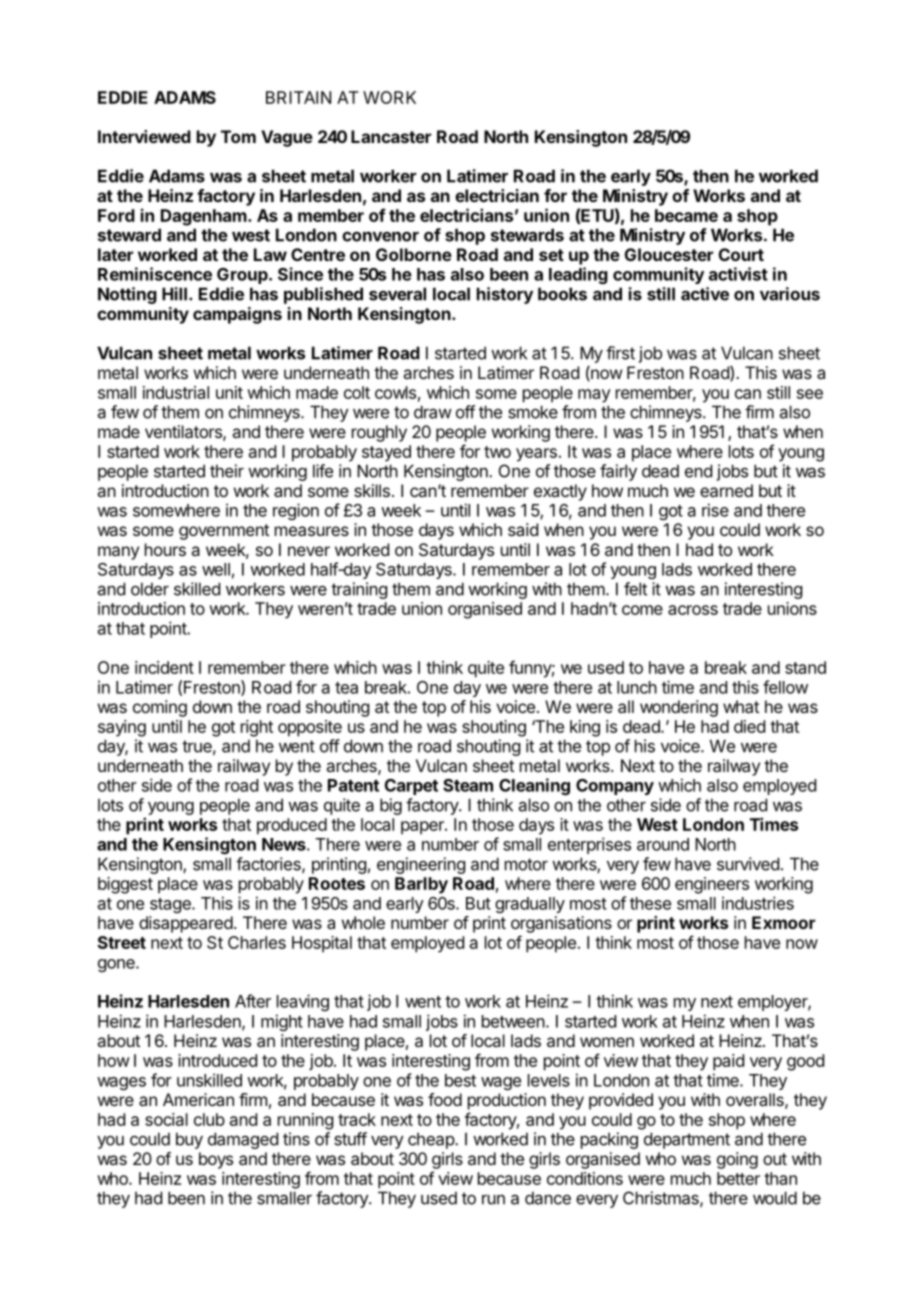 The width and height of the page is (924, 1308). Describe the element at coordinates (391, 136) in the page. I see `Lancaster` at that location.
